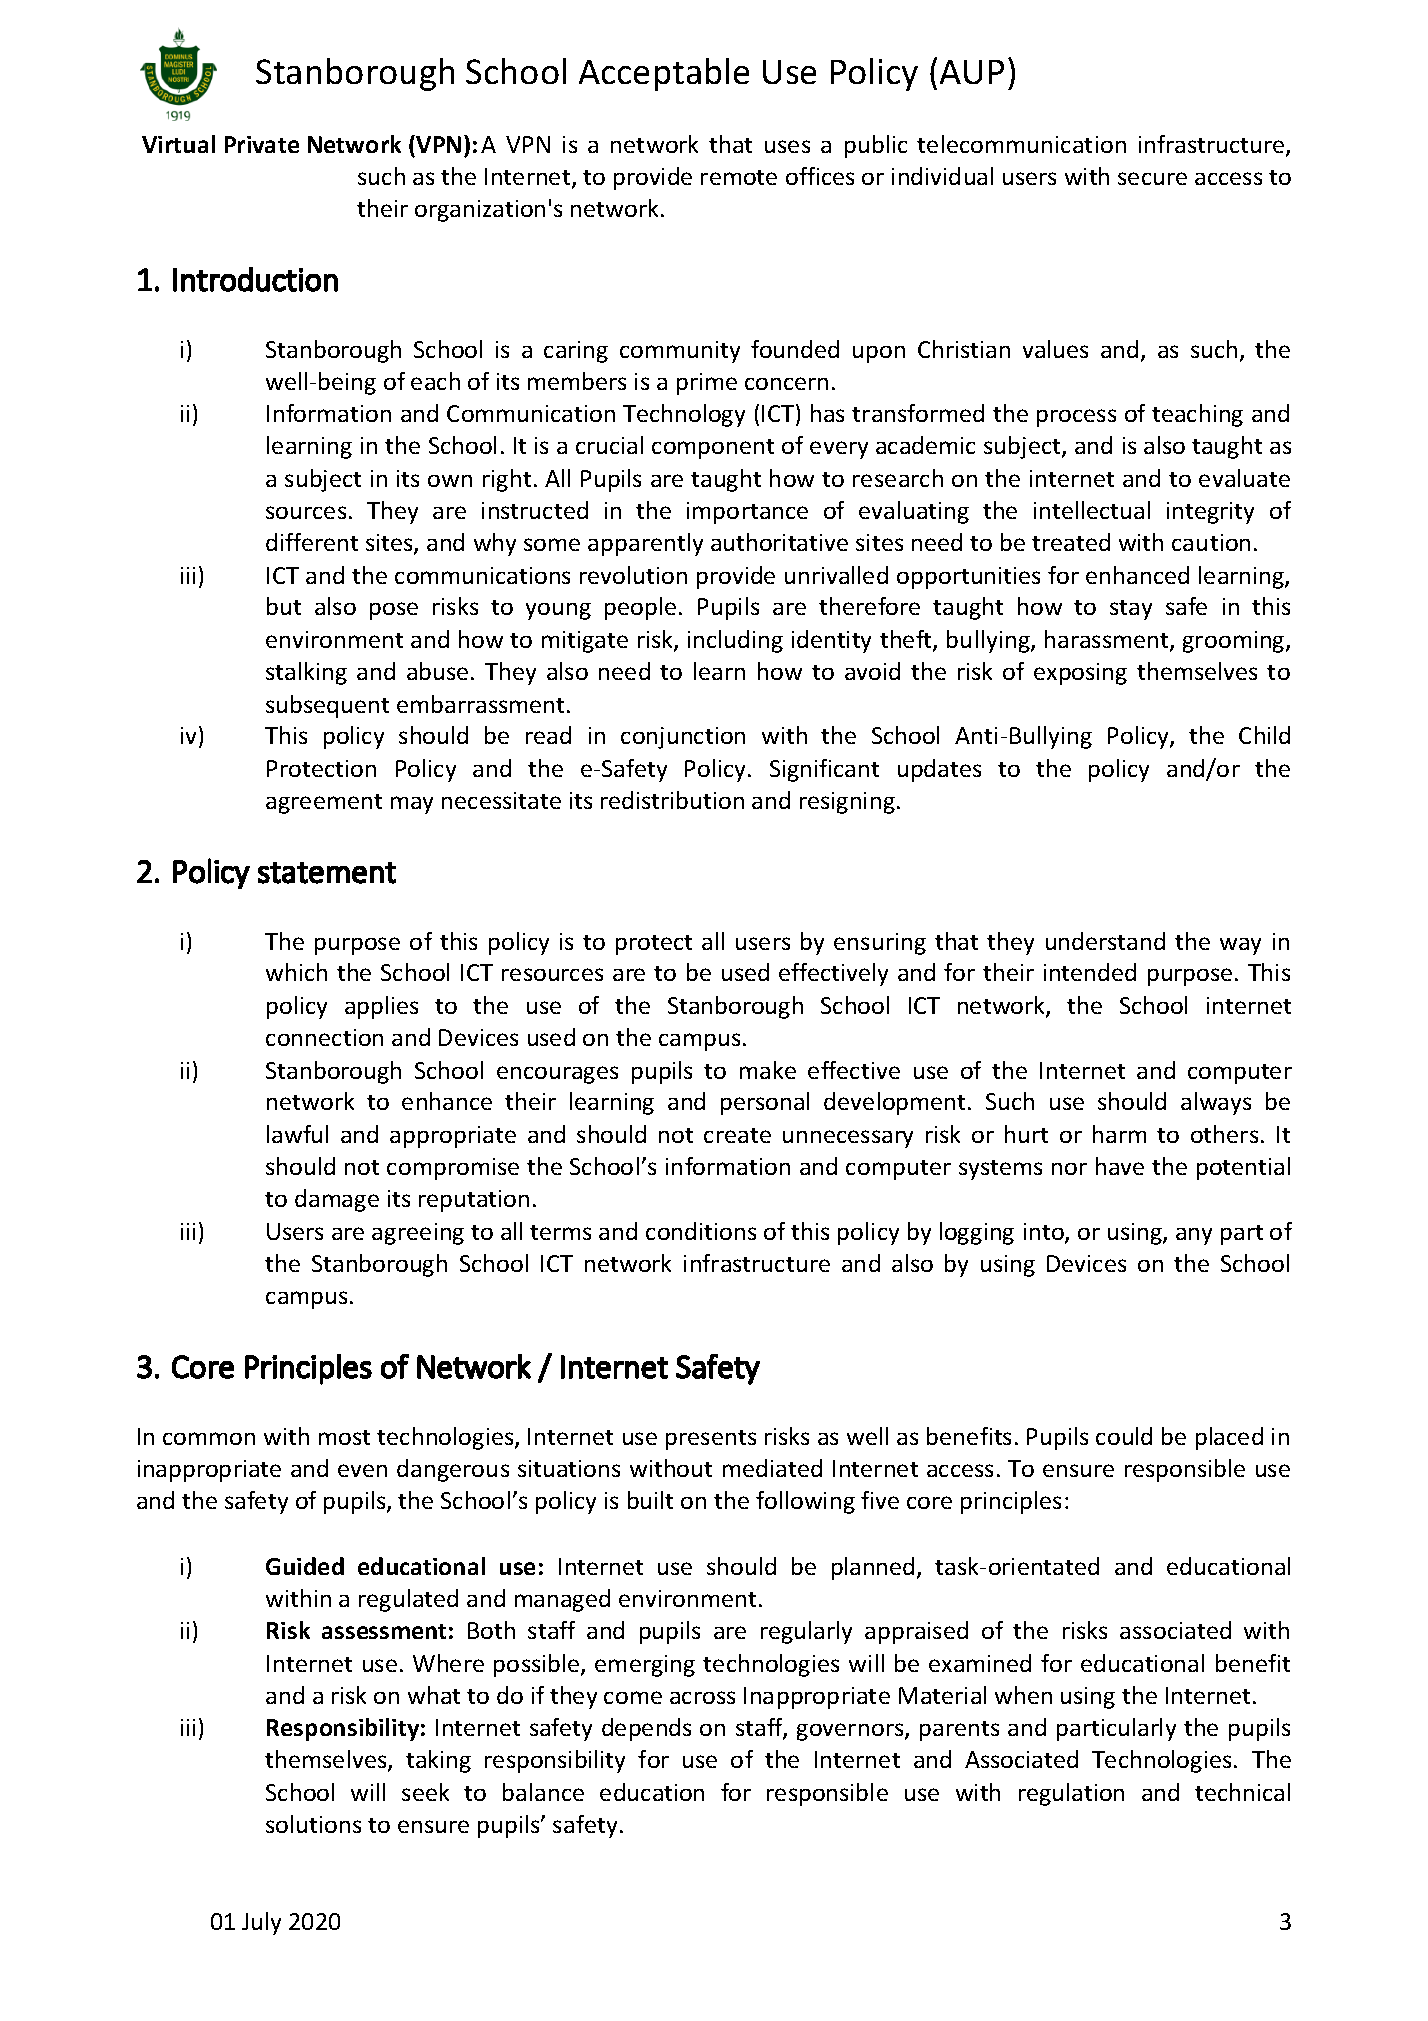  I want to click on Private, so click(262, 144).
